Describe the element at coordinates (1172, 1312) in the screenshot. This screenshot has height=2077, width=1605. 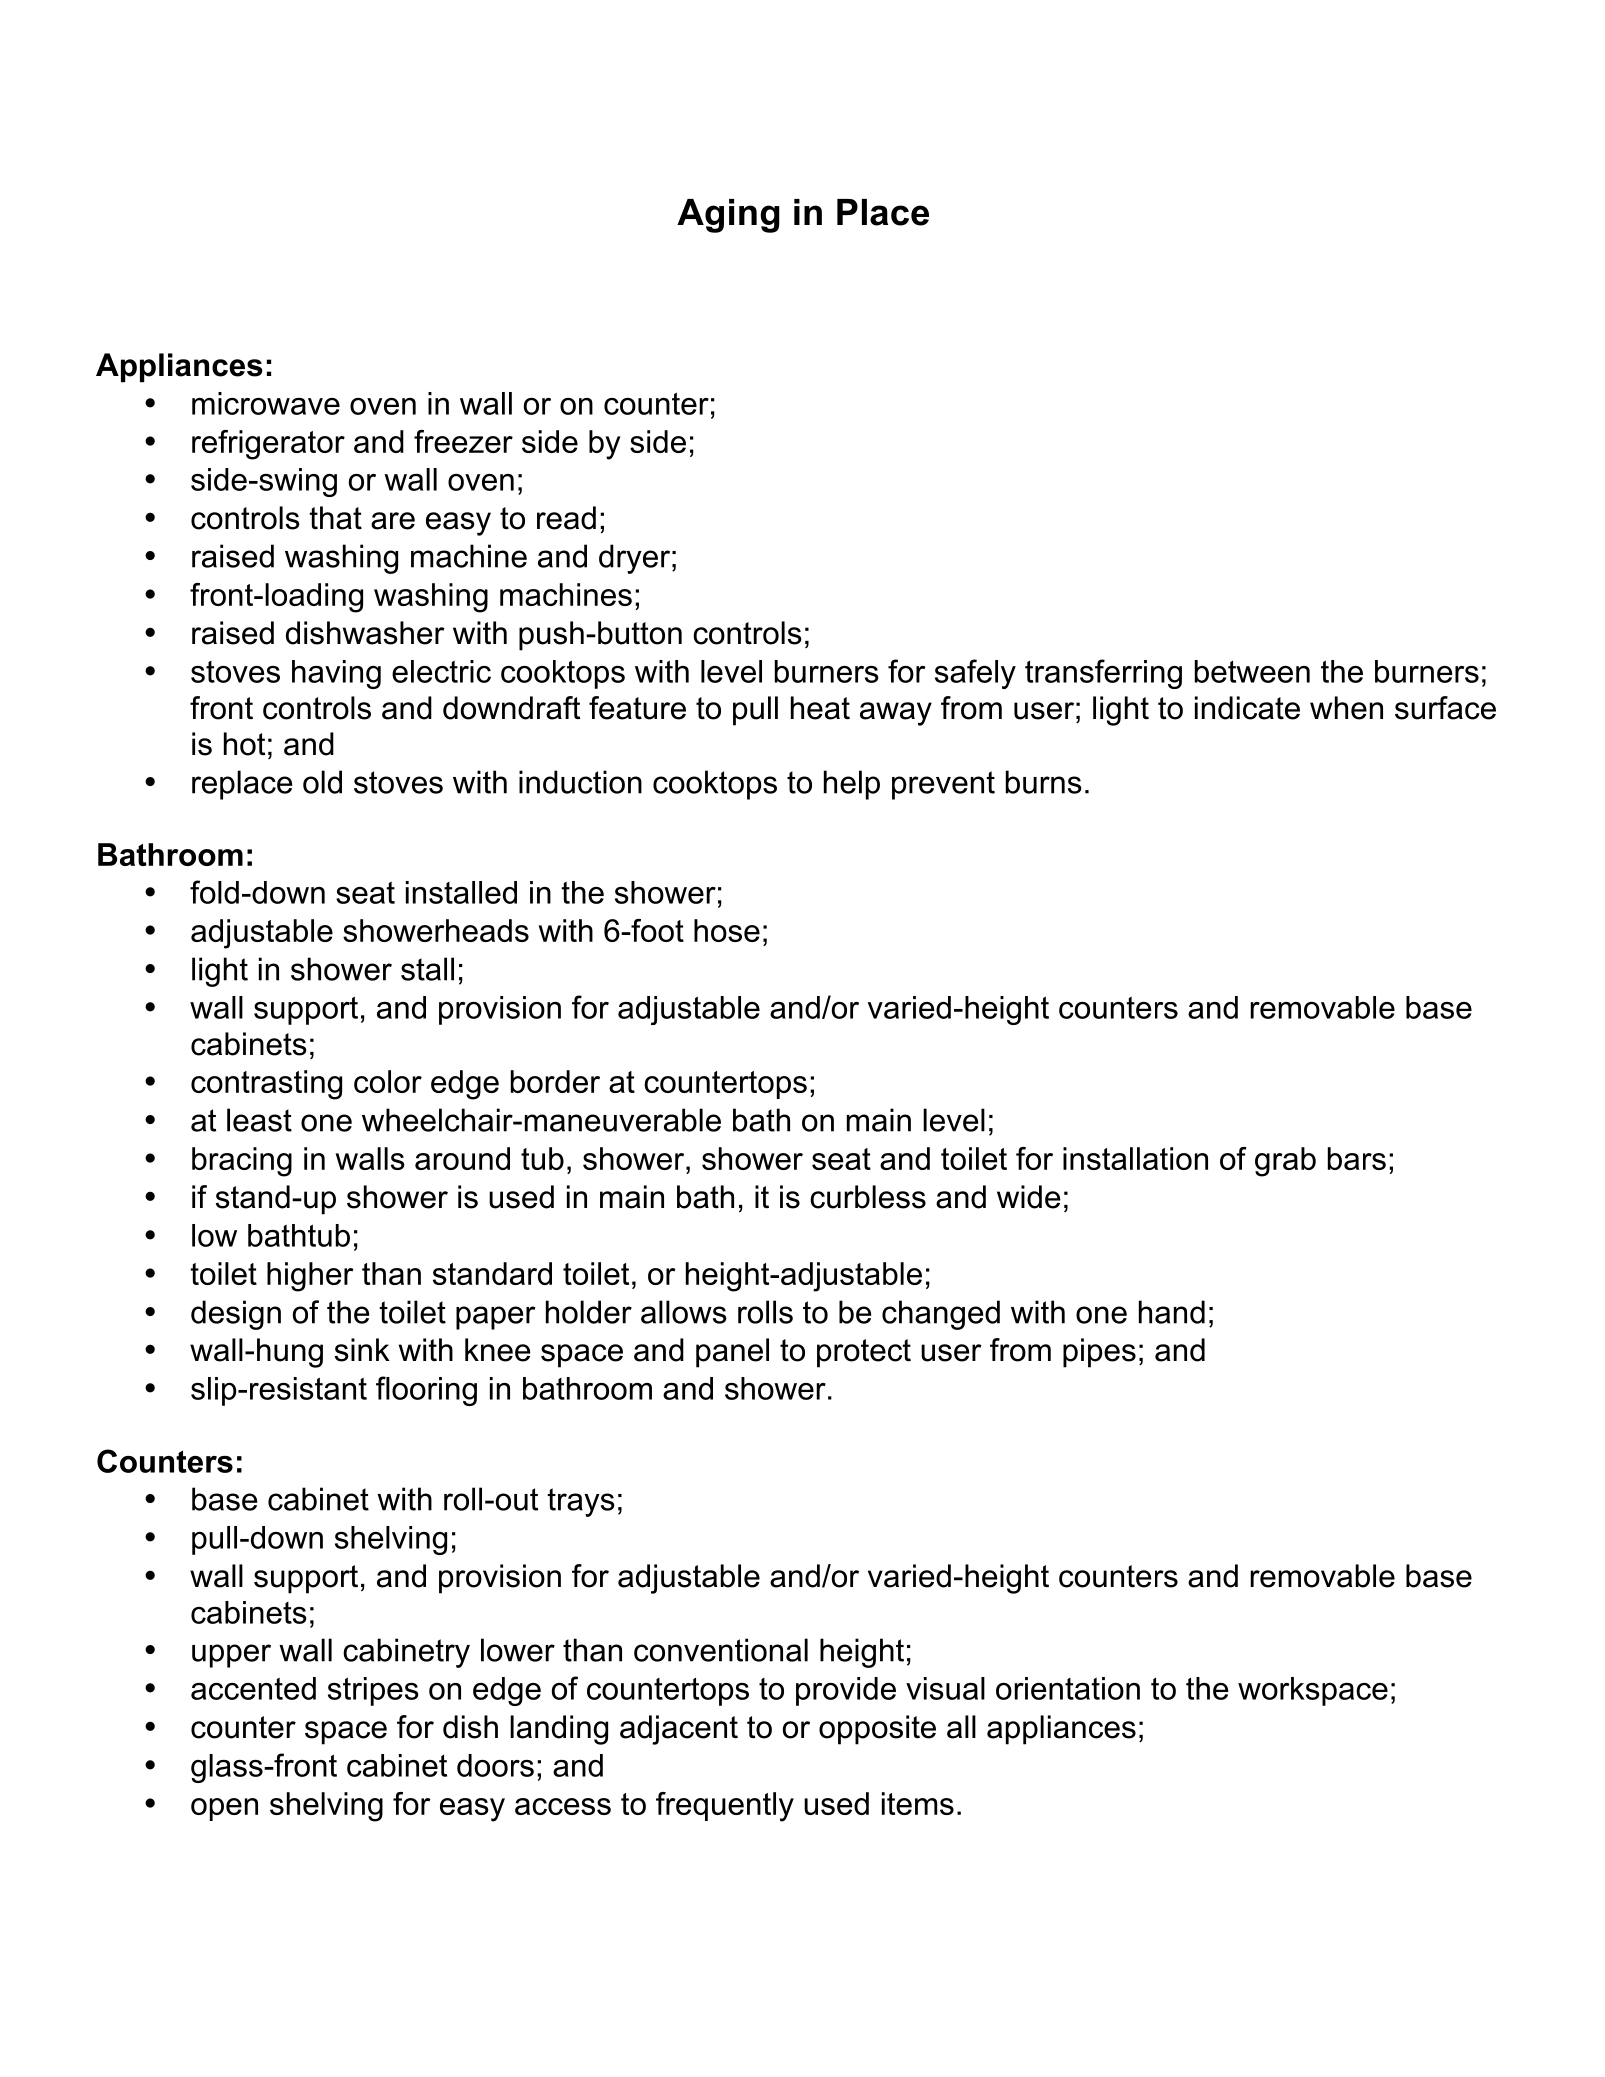
I see `hand` at that location.
